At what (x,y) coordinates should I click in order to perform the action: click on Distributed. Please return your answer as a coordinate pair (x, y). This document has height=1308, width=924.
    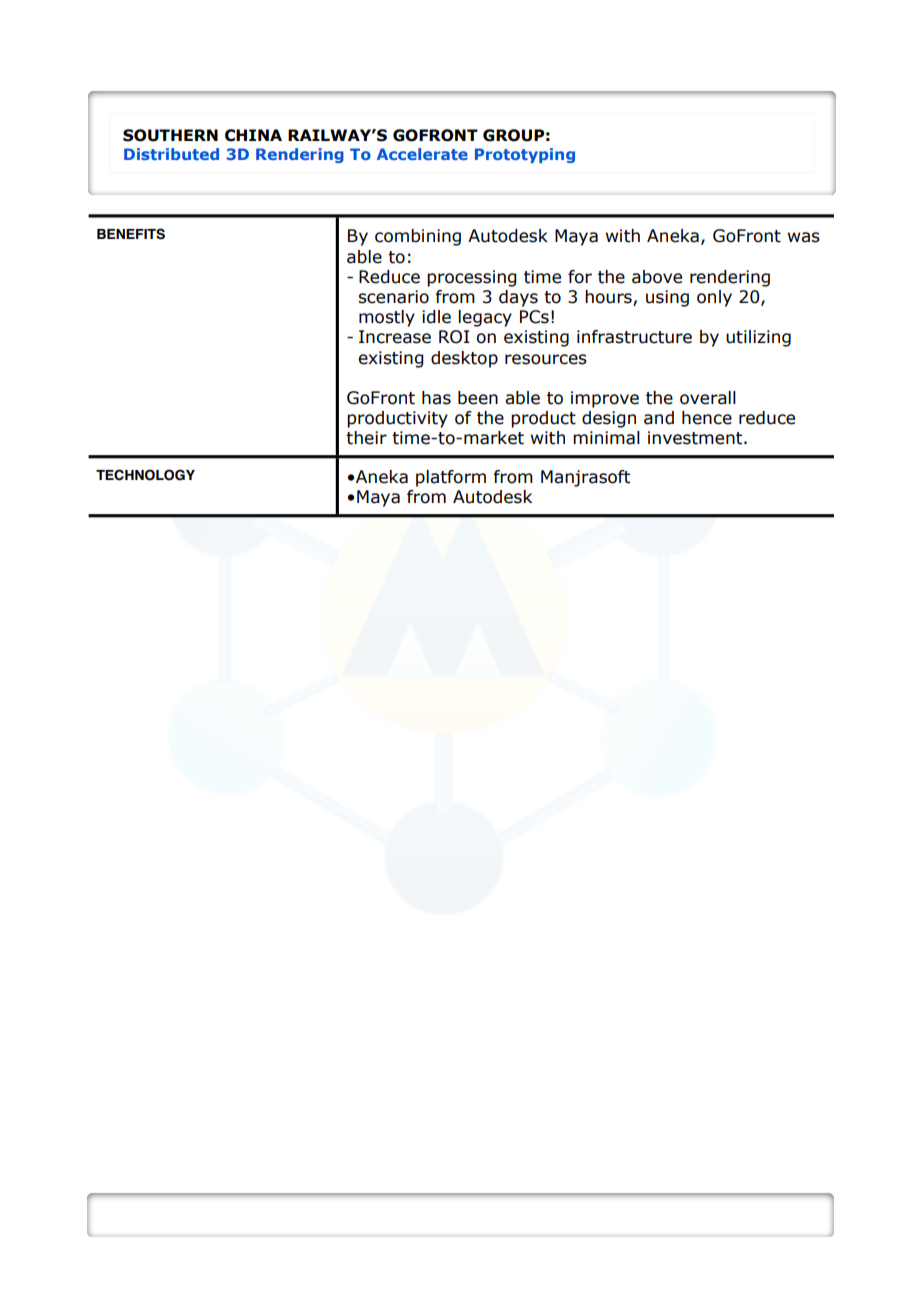
    Looking at the image, I should click on (171, 154).
